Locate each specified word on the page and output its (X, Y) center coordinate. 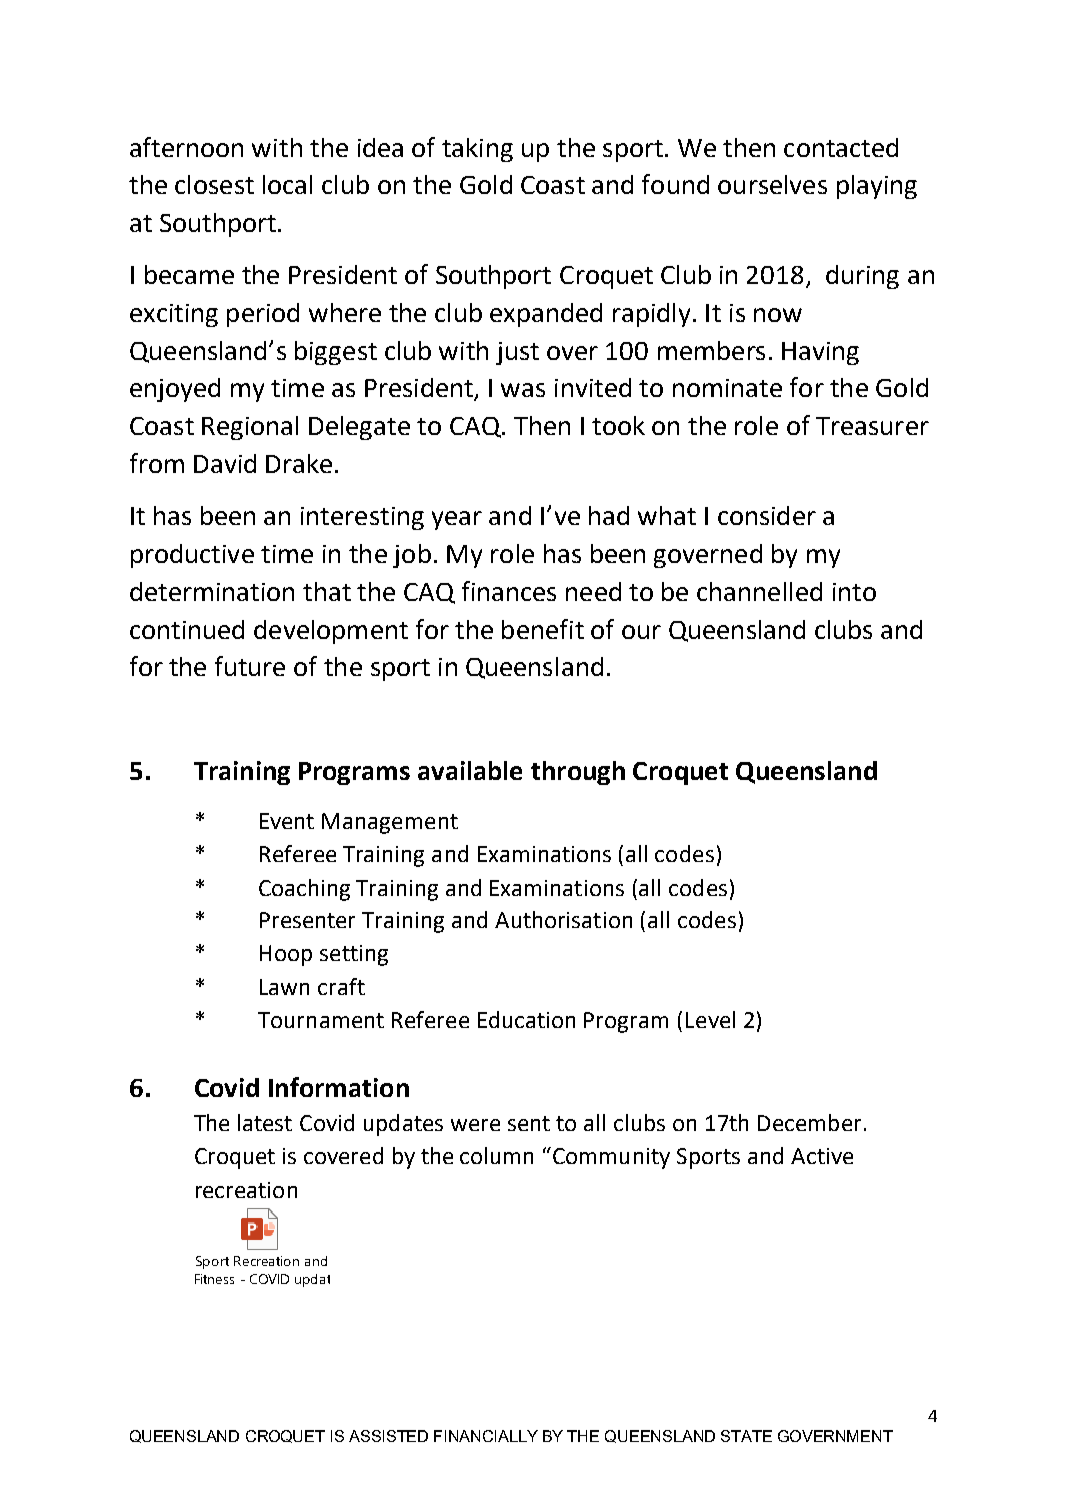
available (470, 770)
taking (477, 150)
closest (214, 184)
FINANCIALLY (486, 1436)
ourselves (772, 184)
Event (287, 821)
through (578, 773)
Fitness (214, 1279)
